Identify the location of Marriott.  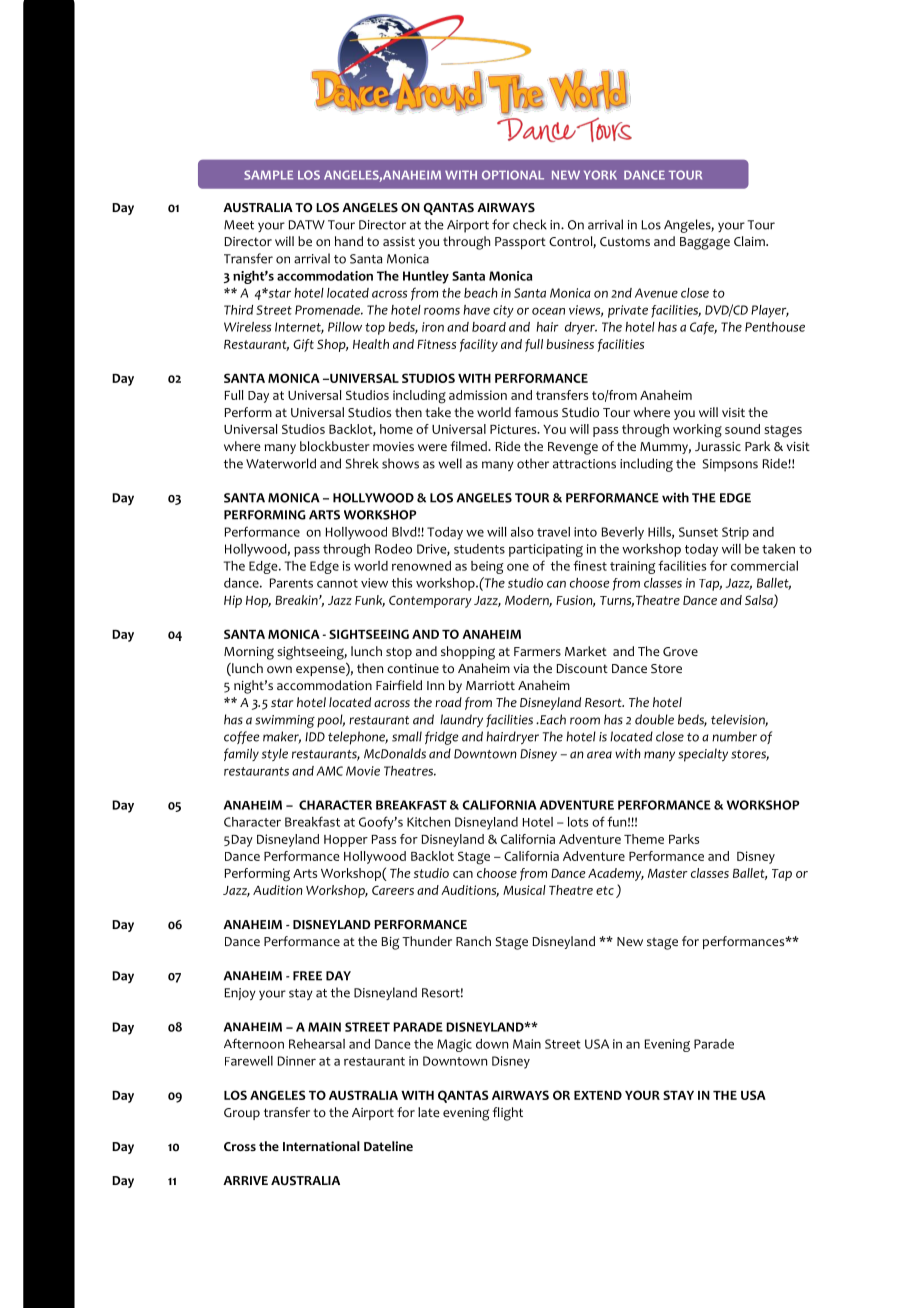
(490, 685).
